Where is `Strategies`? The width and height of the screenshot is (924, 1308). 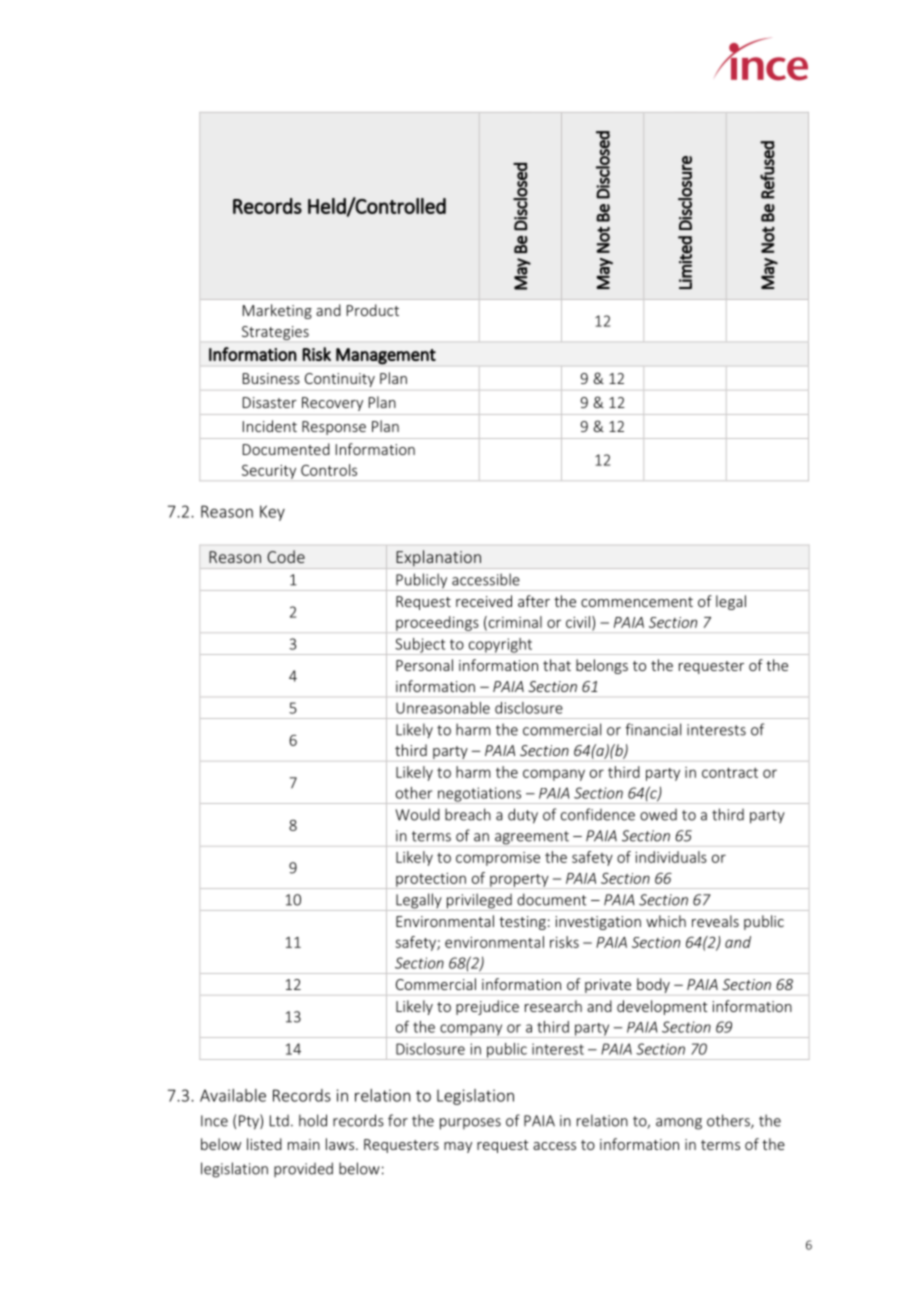 Strategies is located at coordinates (275, 333).
